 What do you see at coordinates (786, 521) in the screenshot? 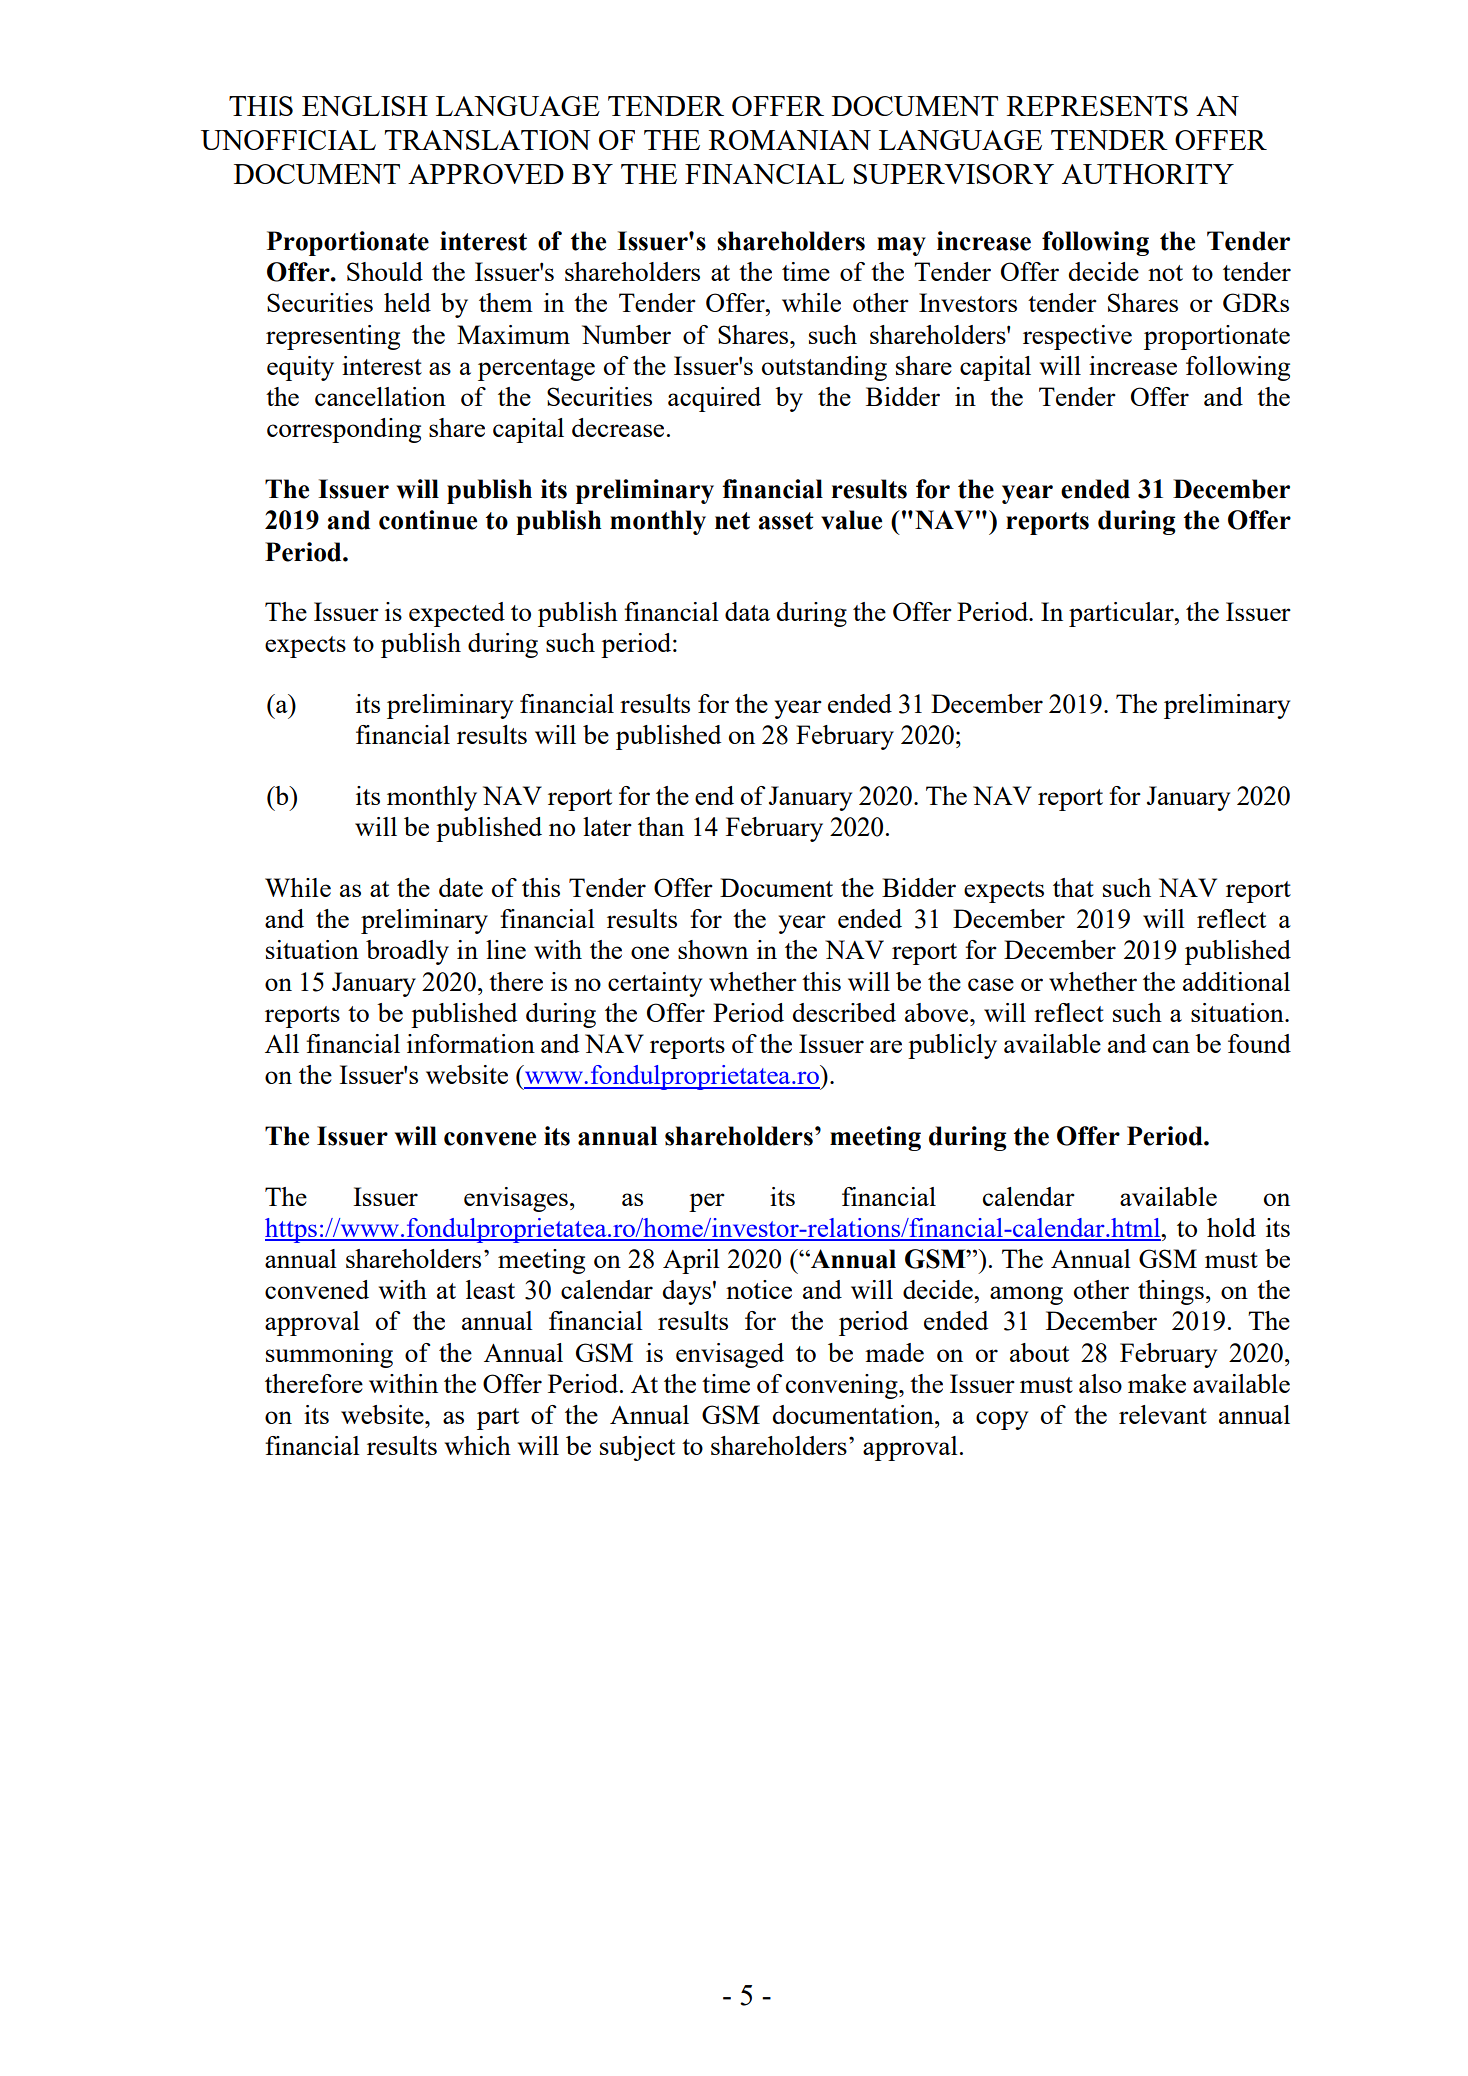
I see `asset` at bounding box center [786, 521].
